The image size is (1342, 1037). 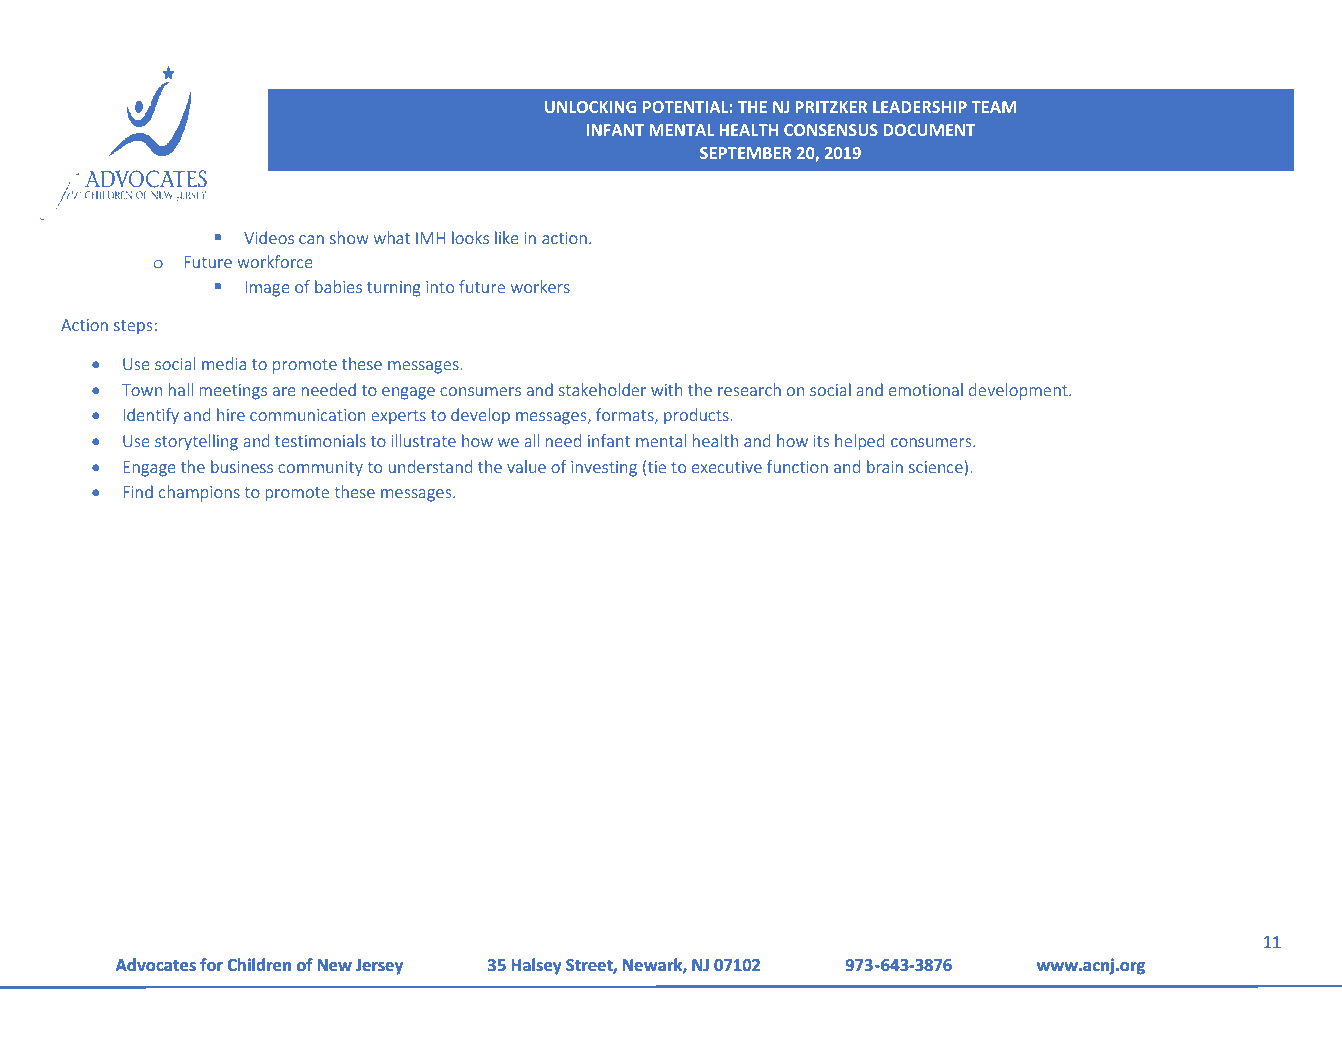 I want to click on Videos, so click(x=269, y=237).
